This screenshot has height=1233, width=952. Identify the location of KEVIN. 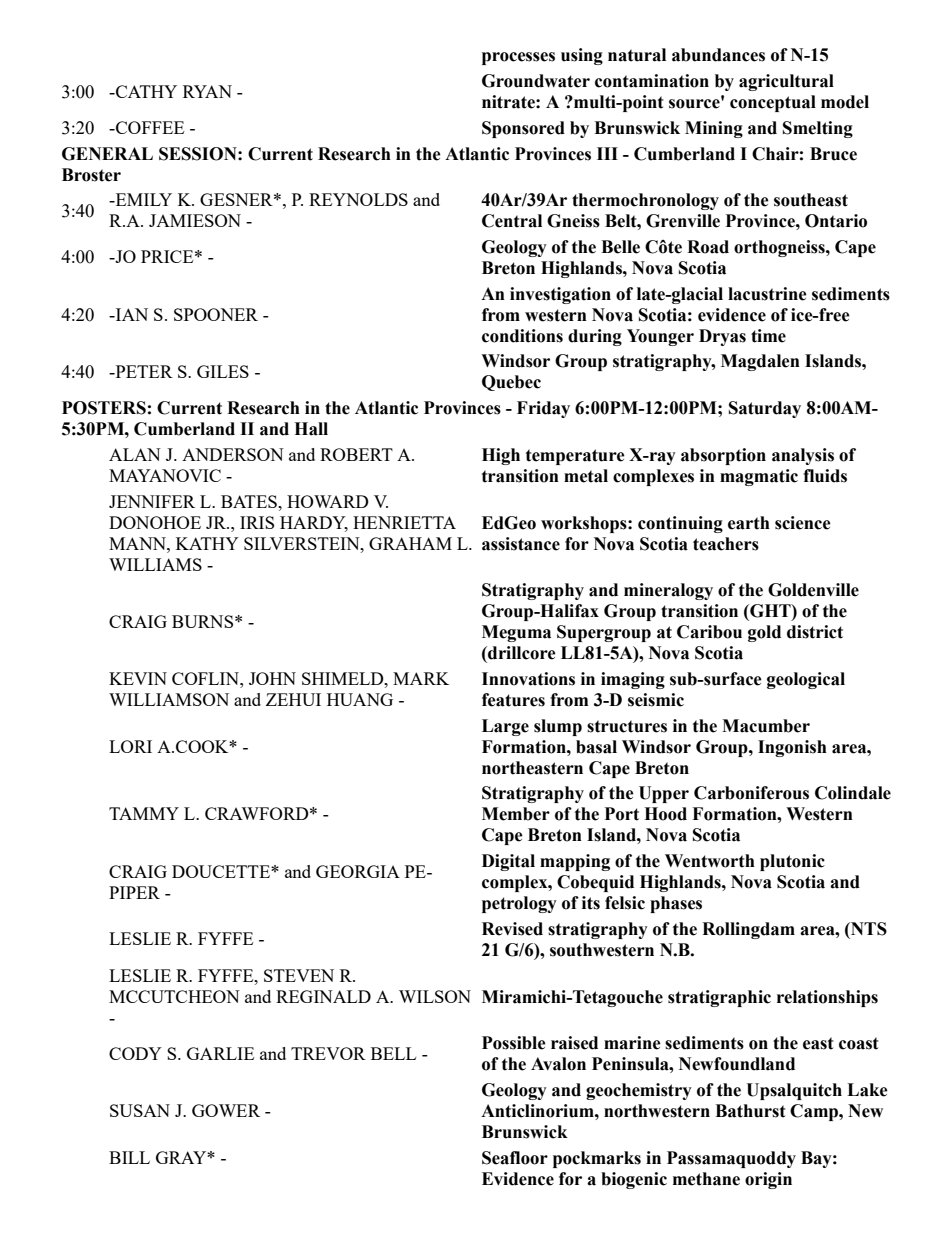
(138, 678).
